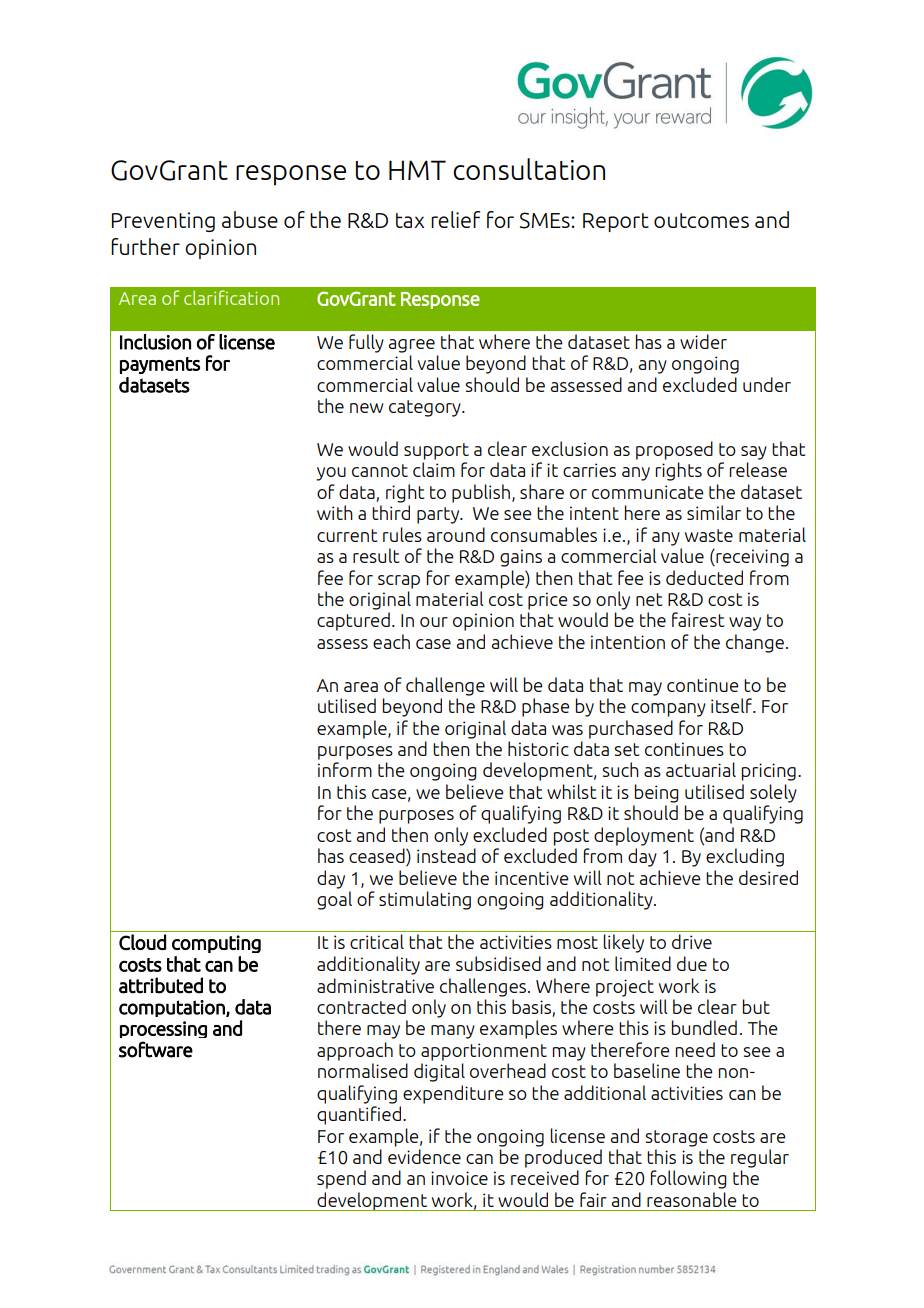 The width and height of the screenshot is (924, 1308). What do you see at coordinates (455, 219) in the screenshot?
I see `relief` at bounding box center [455, 219].
